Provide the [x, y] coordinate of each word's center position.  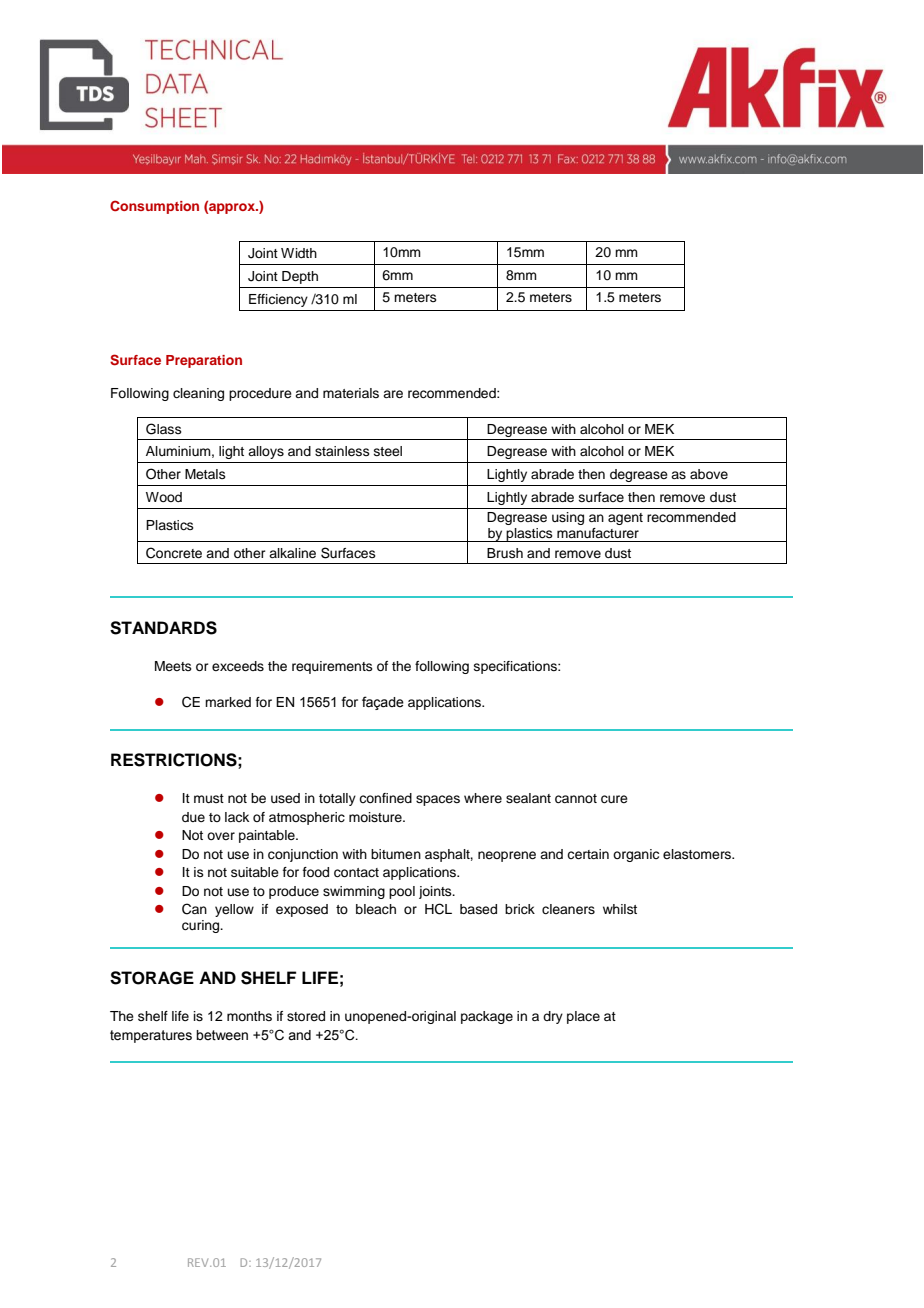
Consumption [154, 207]
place [583, 1017]
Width [299, 253]
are [393, 394]
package [487, 1017]
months [249, 1016]
